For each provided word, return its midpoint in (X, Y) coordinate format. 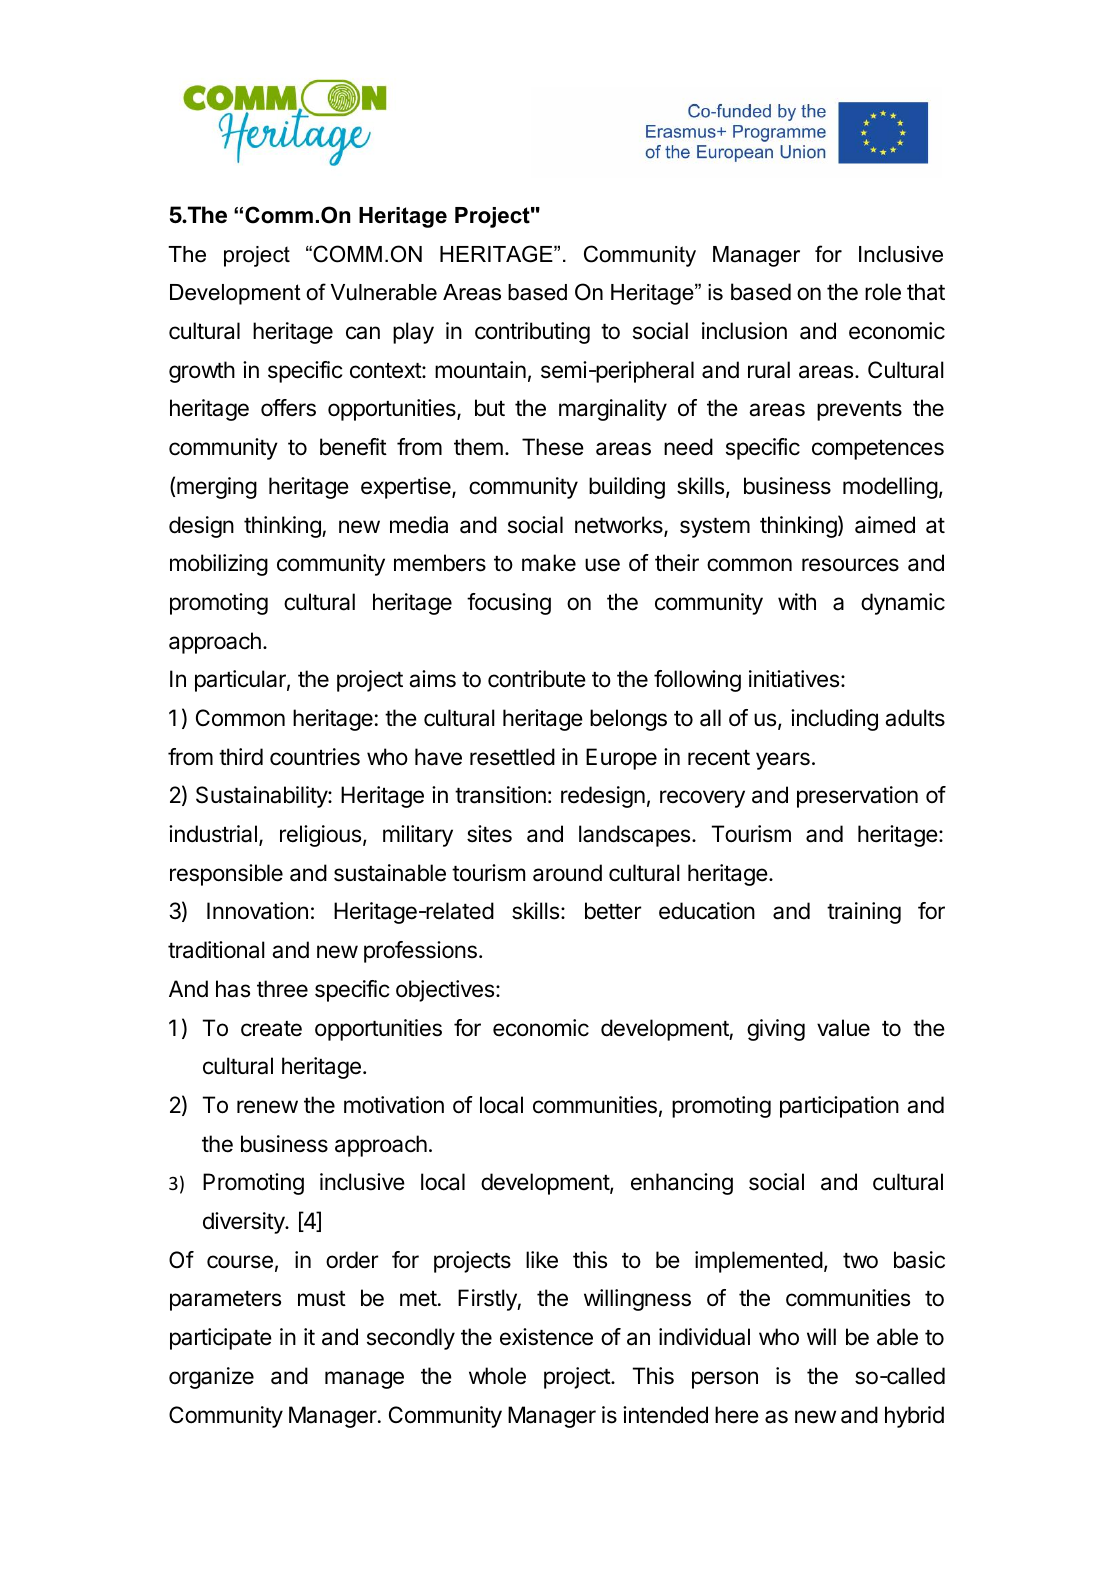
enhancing (682, 1184)
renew (267, 1106)
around (567, 873)
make (549, 563)
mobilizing (219, 565)
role (883, 292)
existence (546, 1337)
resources (850, 565)
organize (211, 1378)
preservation (857, 797)
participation (839, 1107)
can (363, 333)
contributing (532, 333)
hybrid (914, 1417)
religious (320, 836)
